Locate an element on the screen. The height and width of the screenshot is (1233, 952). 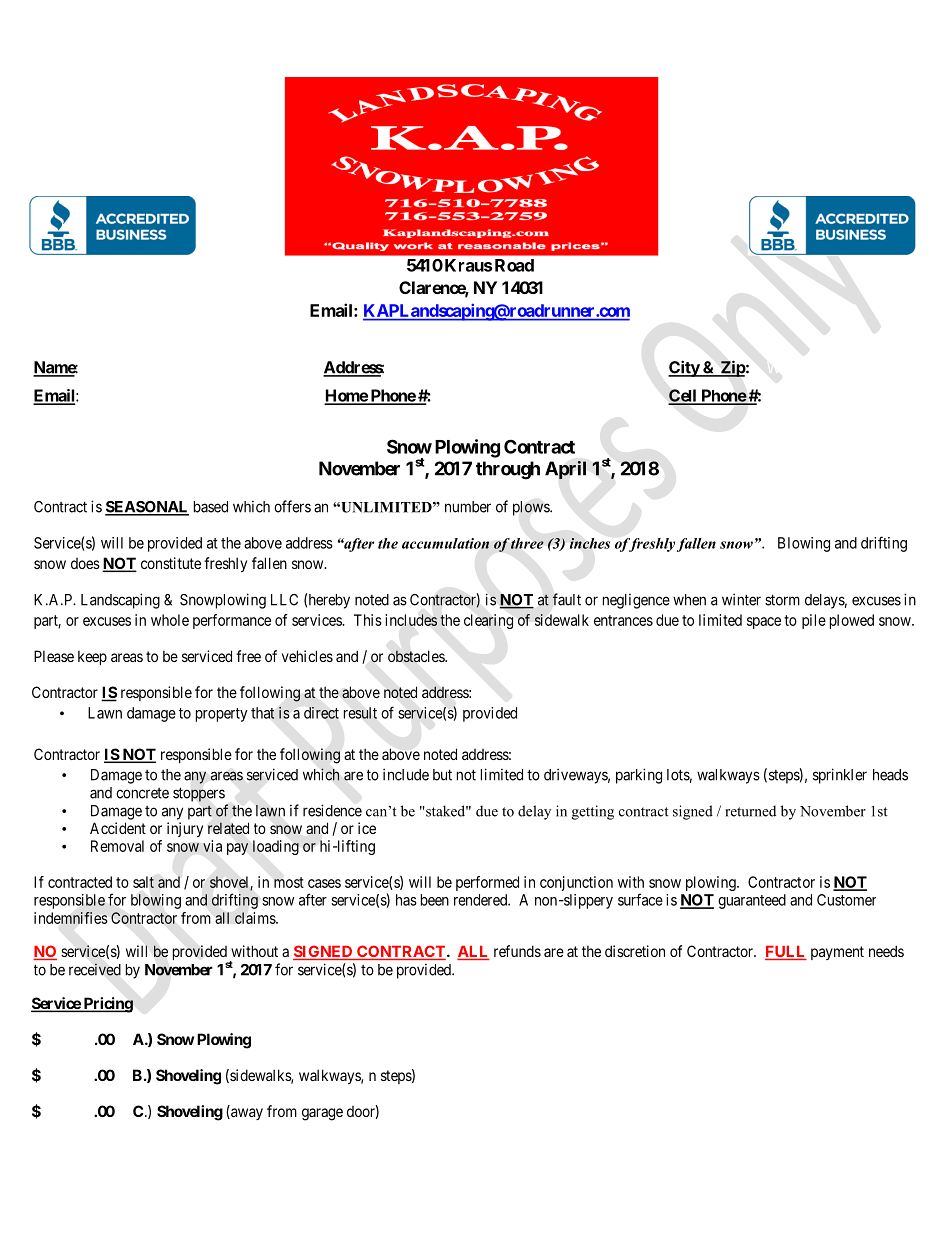
clearing is located at coordinates (488, 621).
